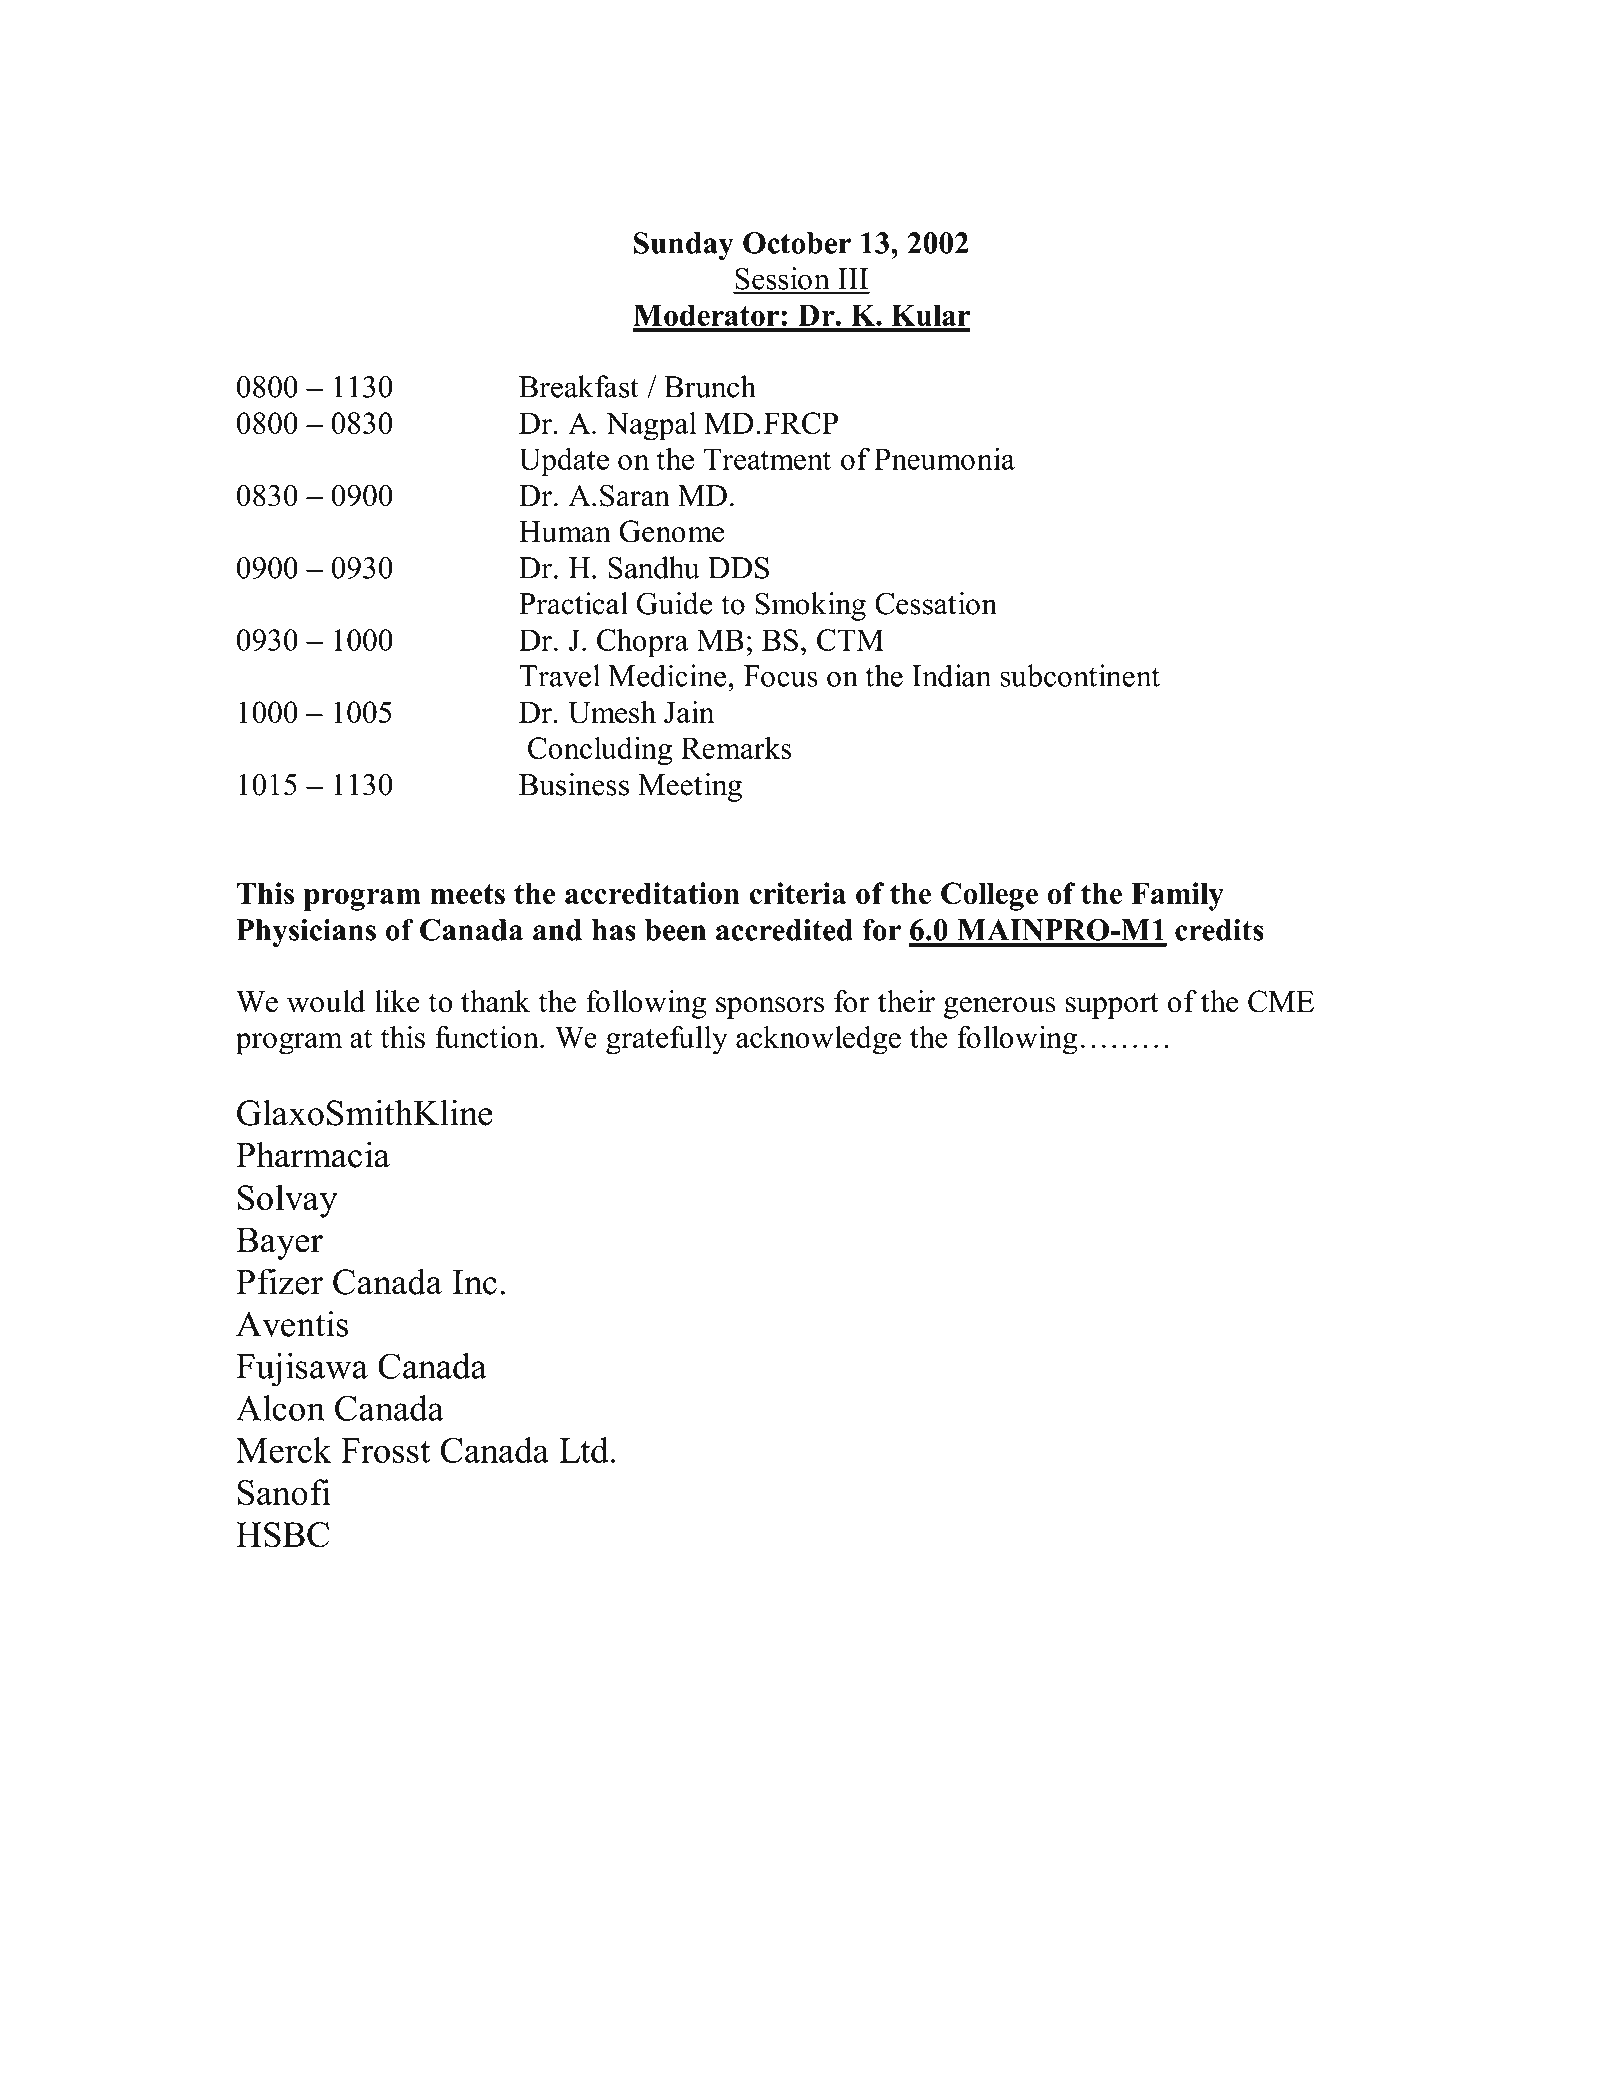 This screenshot has width=1603, height=2074. I want to click on Ltd, so click(584, 1450).
